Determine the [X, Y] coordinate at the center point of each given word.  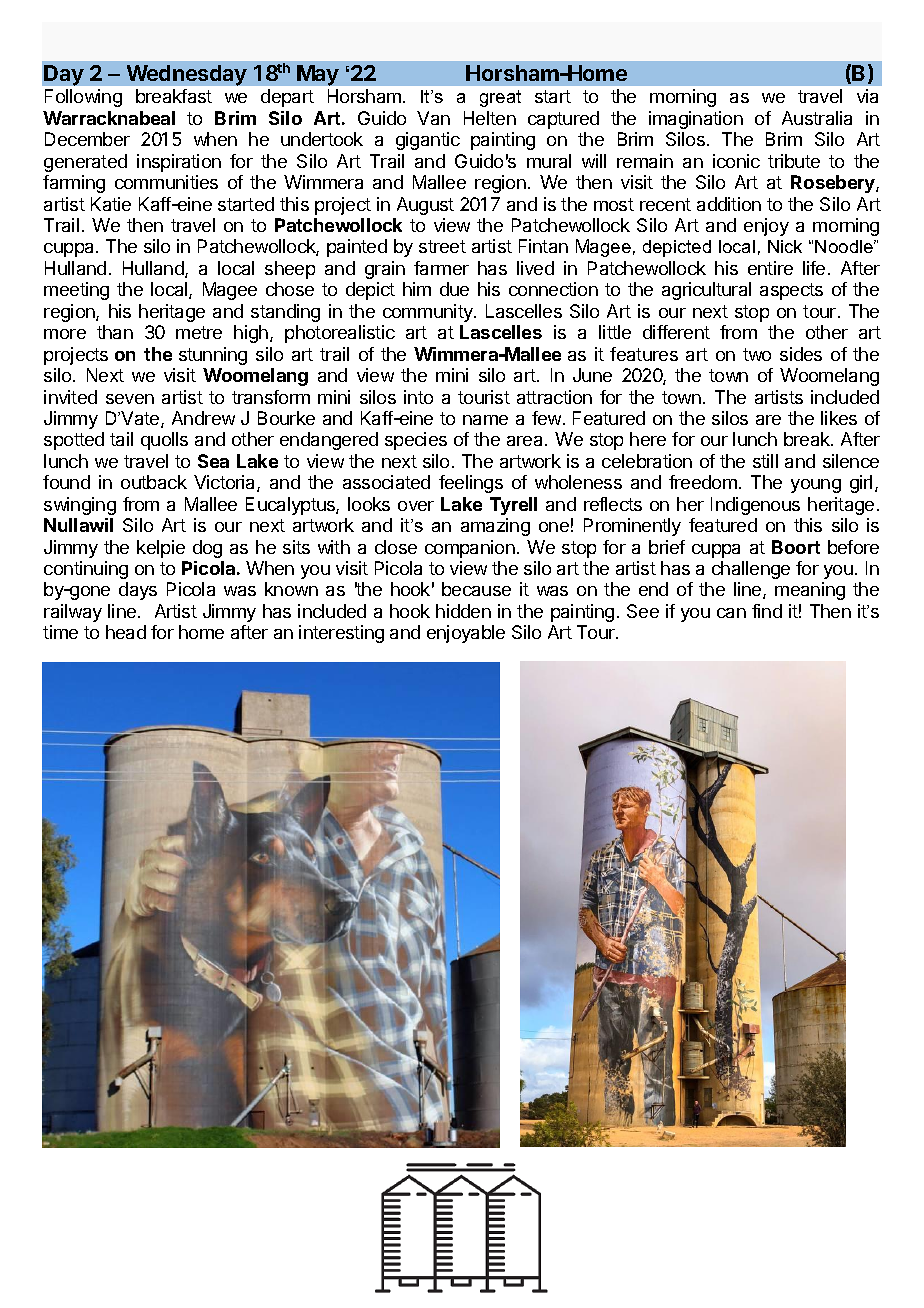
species [416, 441]
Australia [817, 118]
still [765, 461]
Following [83, 98]
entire [770, 268]
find [767, 611]
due [454, 289]
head [126, 632]
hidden [463, 611]
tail [121, 439]
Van [433, 118]
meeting [76, 291]
